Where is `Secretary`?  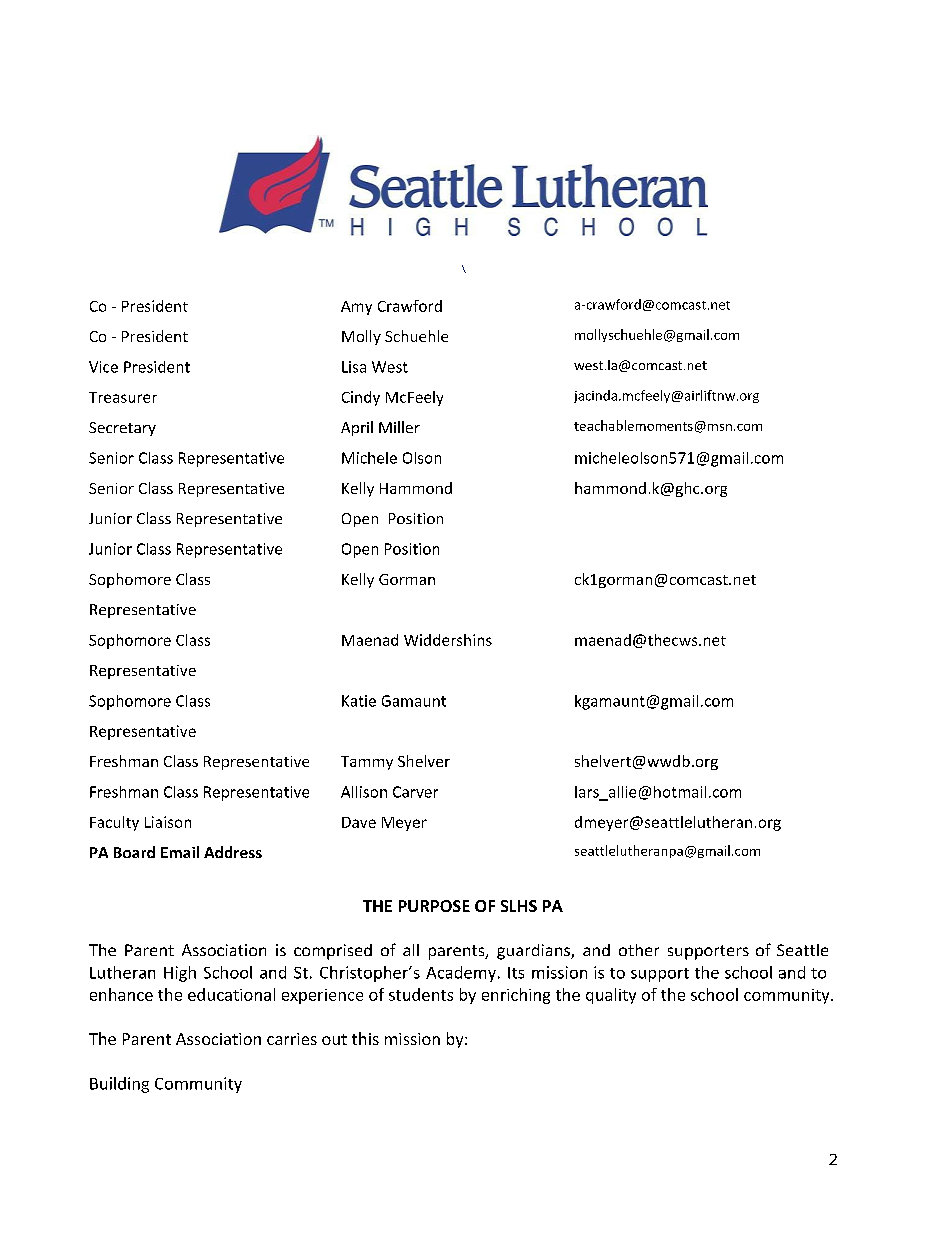 Secretary is located at coordinates (122, 429).
